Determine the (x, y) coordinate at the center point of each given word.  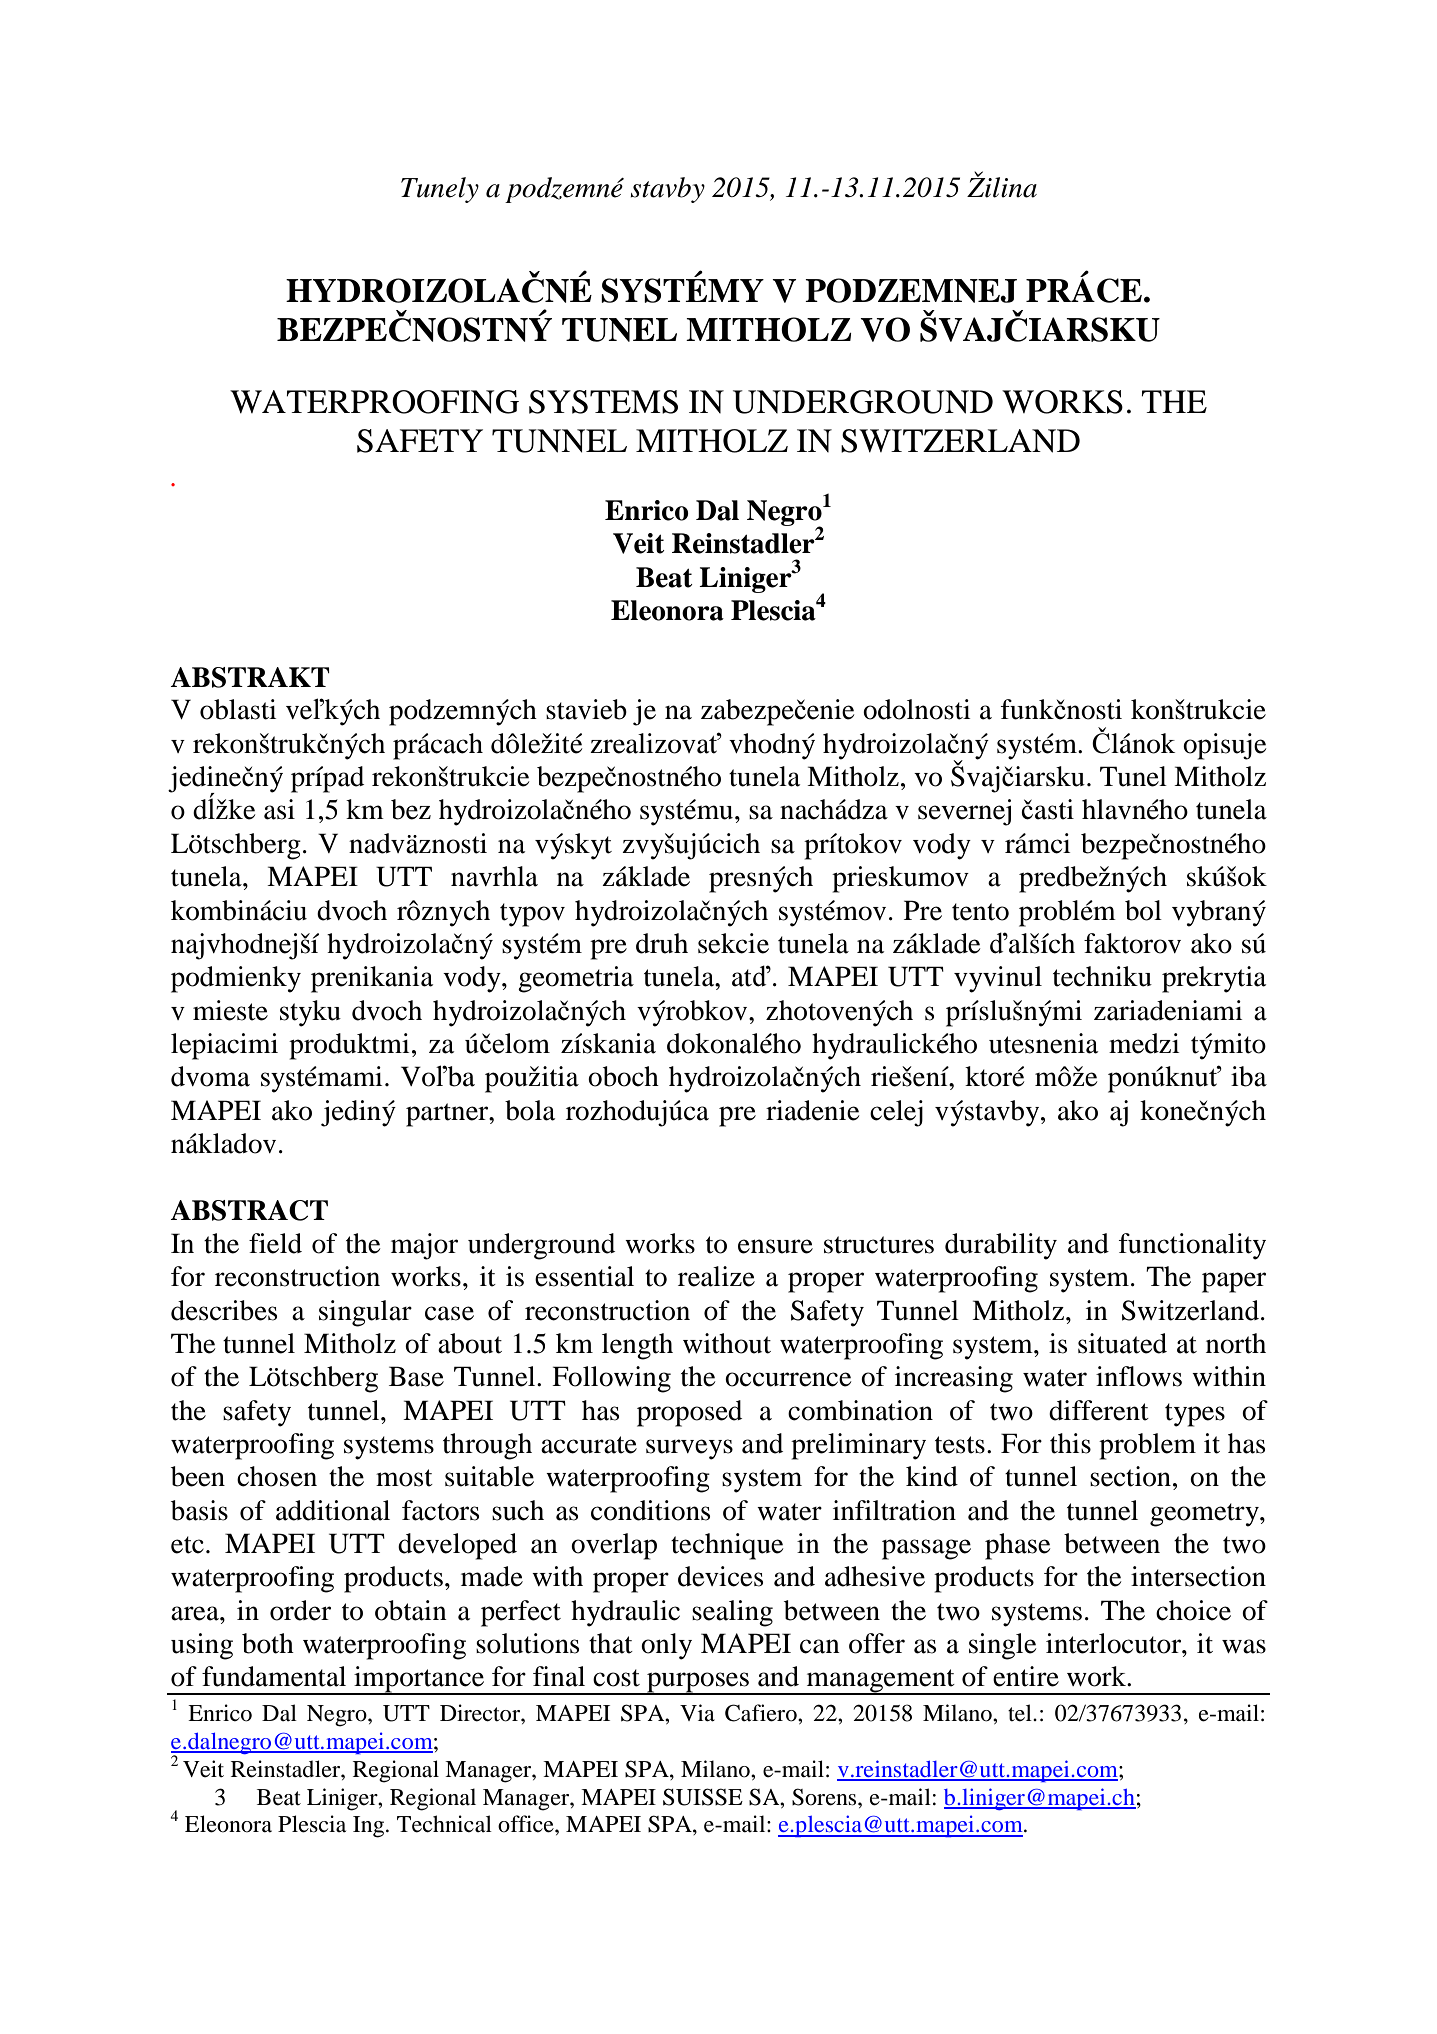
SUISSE (703, 1797)
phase (1017, 1546)
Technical (444, 1824)
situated (1122, 1343)
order (300, 1610)
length (637, 1346)
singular (365, 1313)
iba (1249, 1076)
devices (720, 1576)
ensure (775, 1246)
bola (530, 1110)
